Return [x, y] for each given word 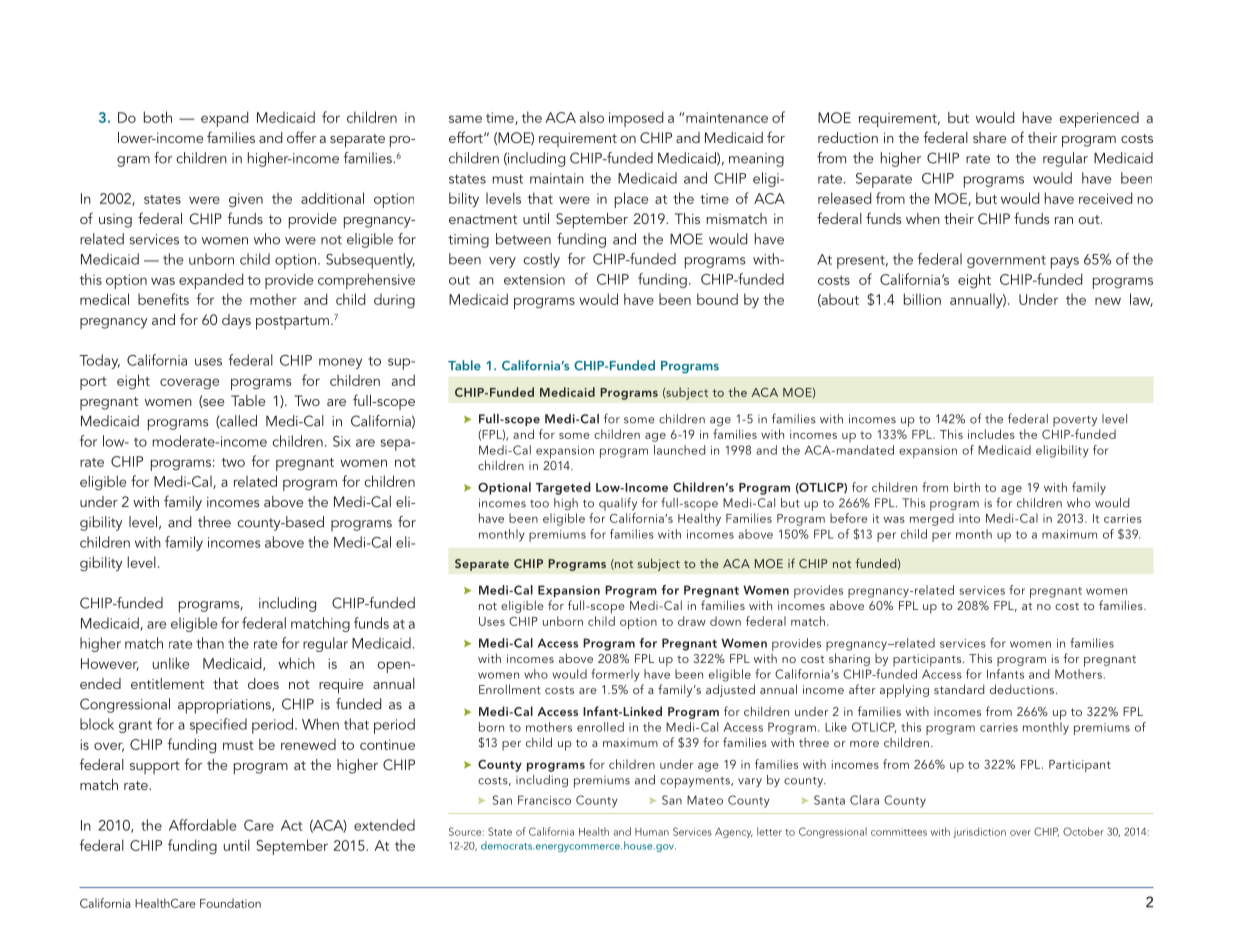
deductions [1022, 689]
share [989, 137]
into [969, 518]
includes [991, 434]
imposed [636, 119]
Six [342, 441]
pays [1065, 263]
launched [679, 450]
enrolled [600, 727]
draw [692, 621]
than [210, 643]
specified [218, 726]
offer [301, 137]
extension [534, 279]
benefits [163, 299]
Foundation [230, 903]
